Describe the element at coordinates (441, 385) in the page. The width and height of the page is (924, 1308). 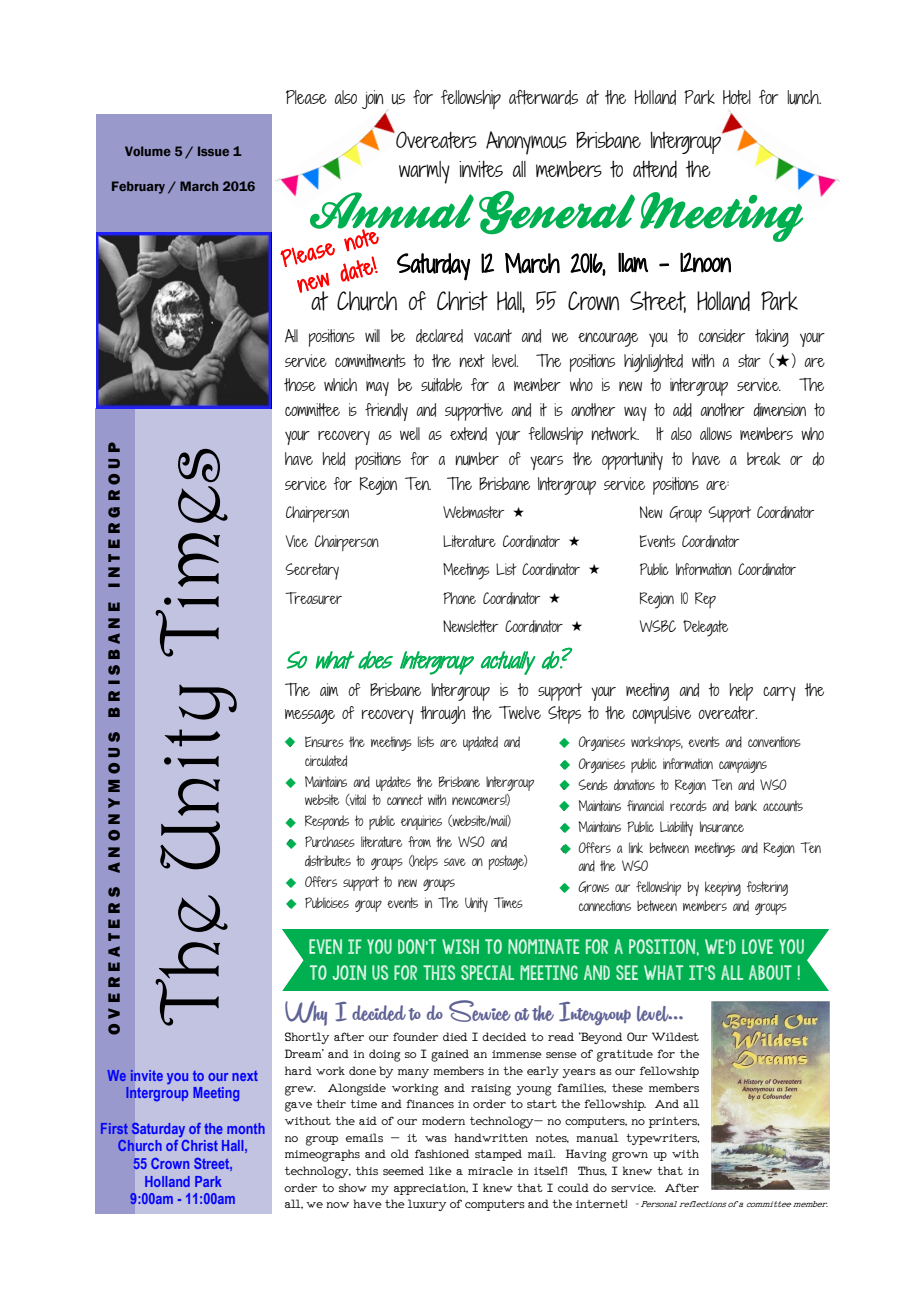
I see `suitable` at that location.
